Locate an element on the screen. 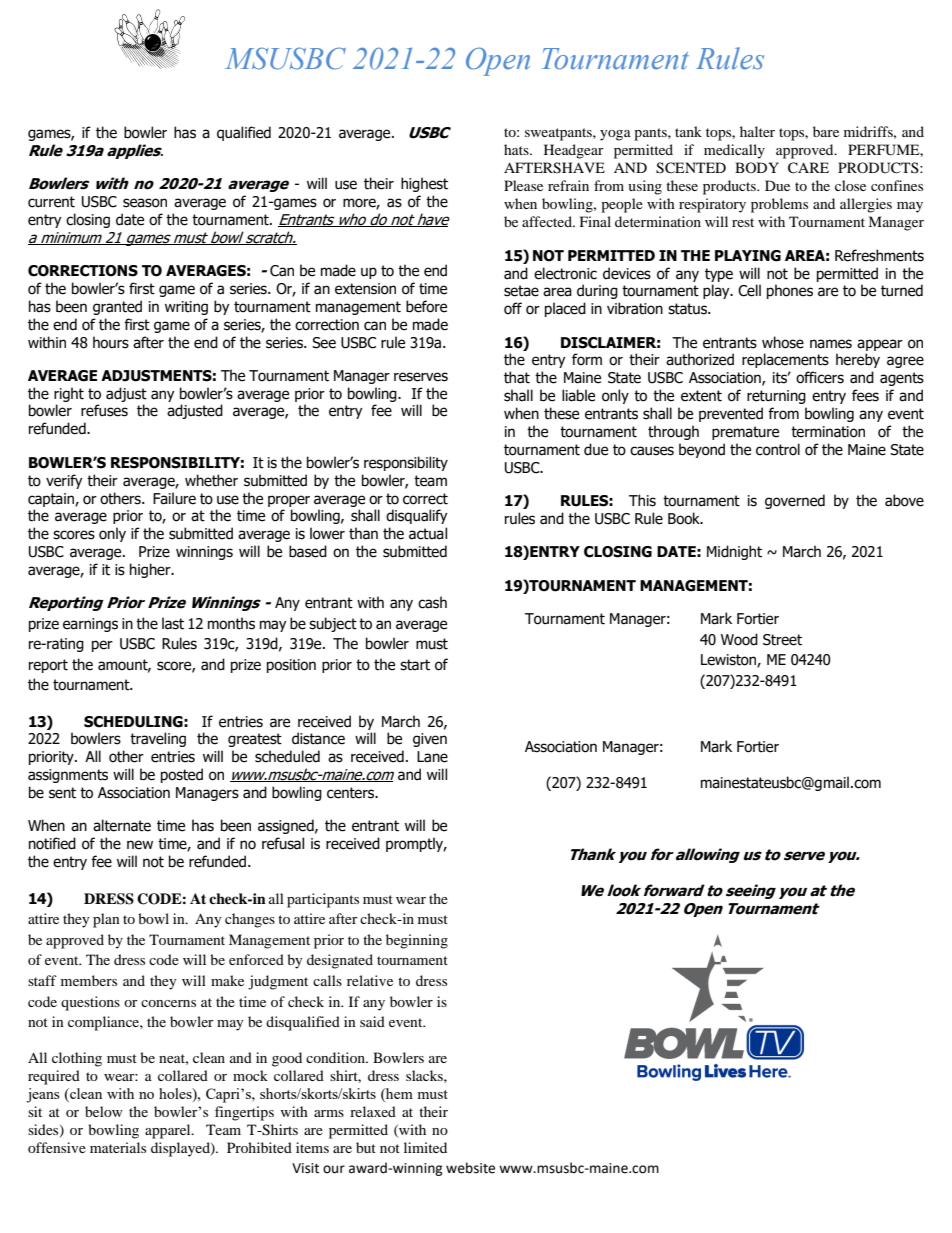 The height and width of the screenshot is (1233, 952). Street is located at coordinates (782, 640).
